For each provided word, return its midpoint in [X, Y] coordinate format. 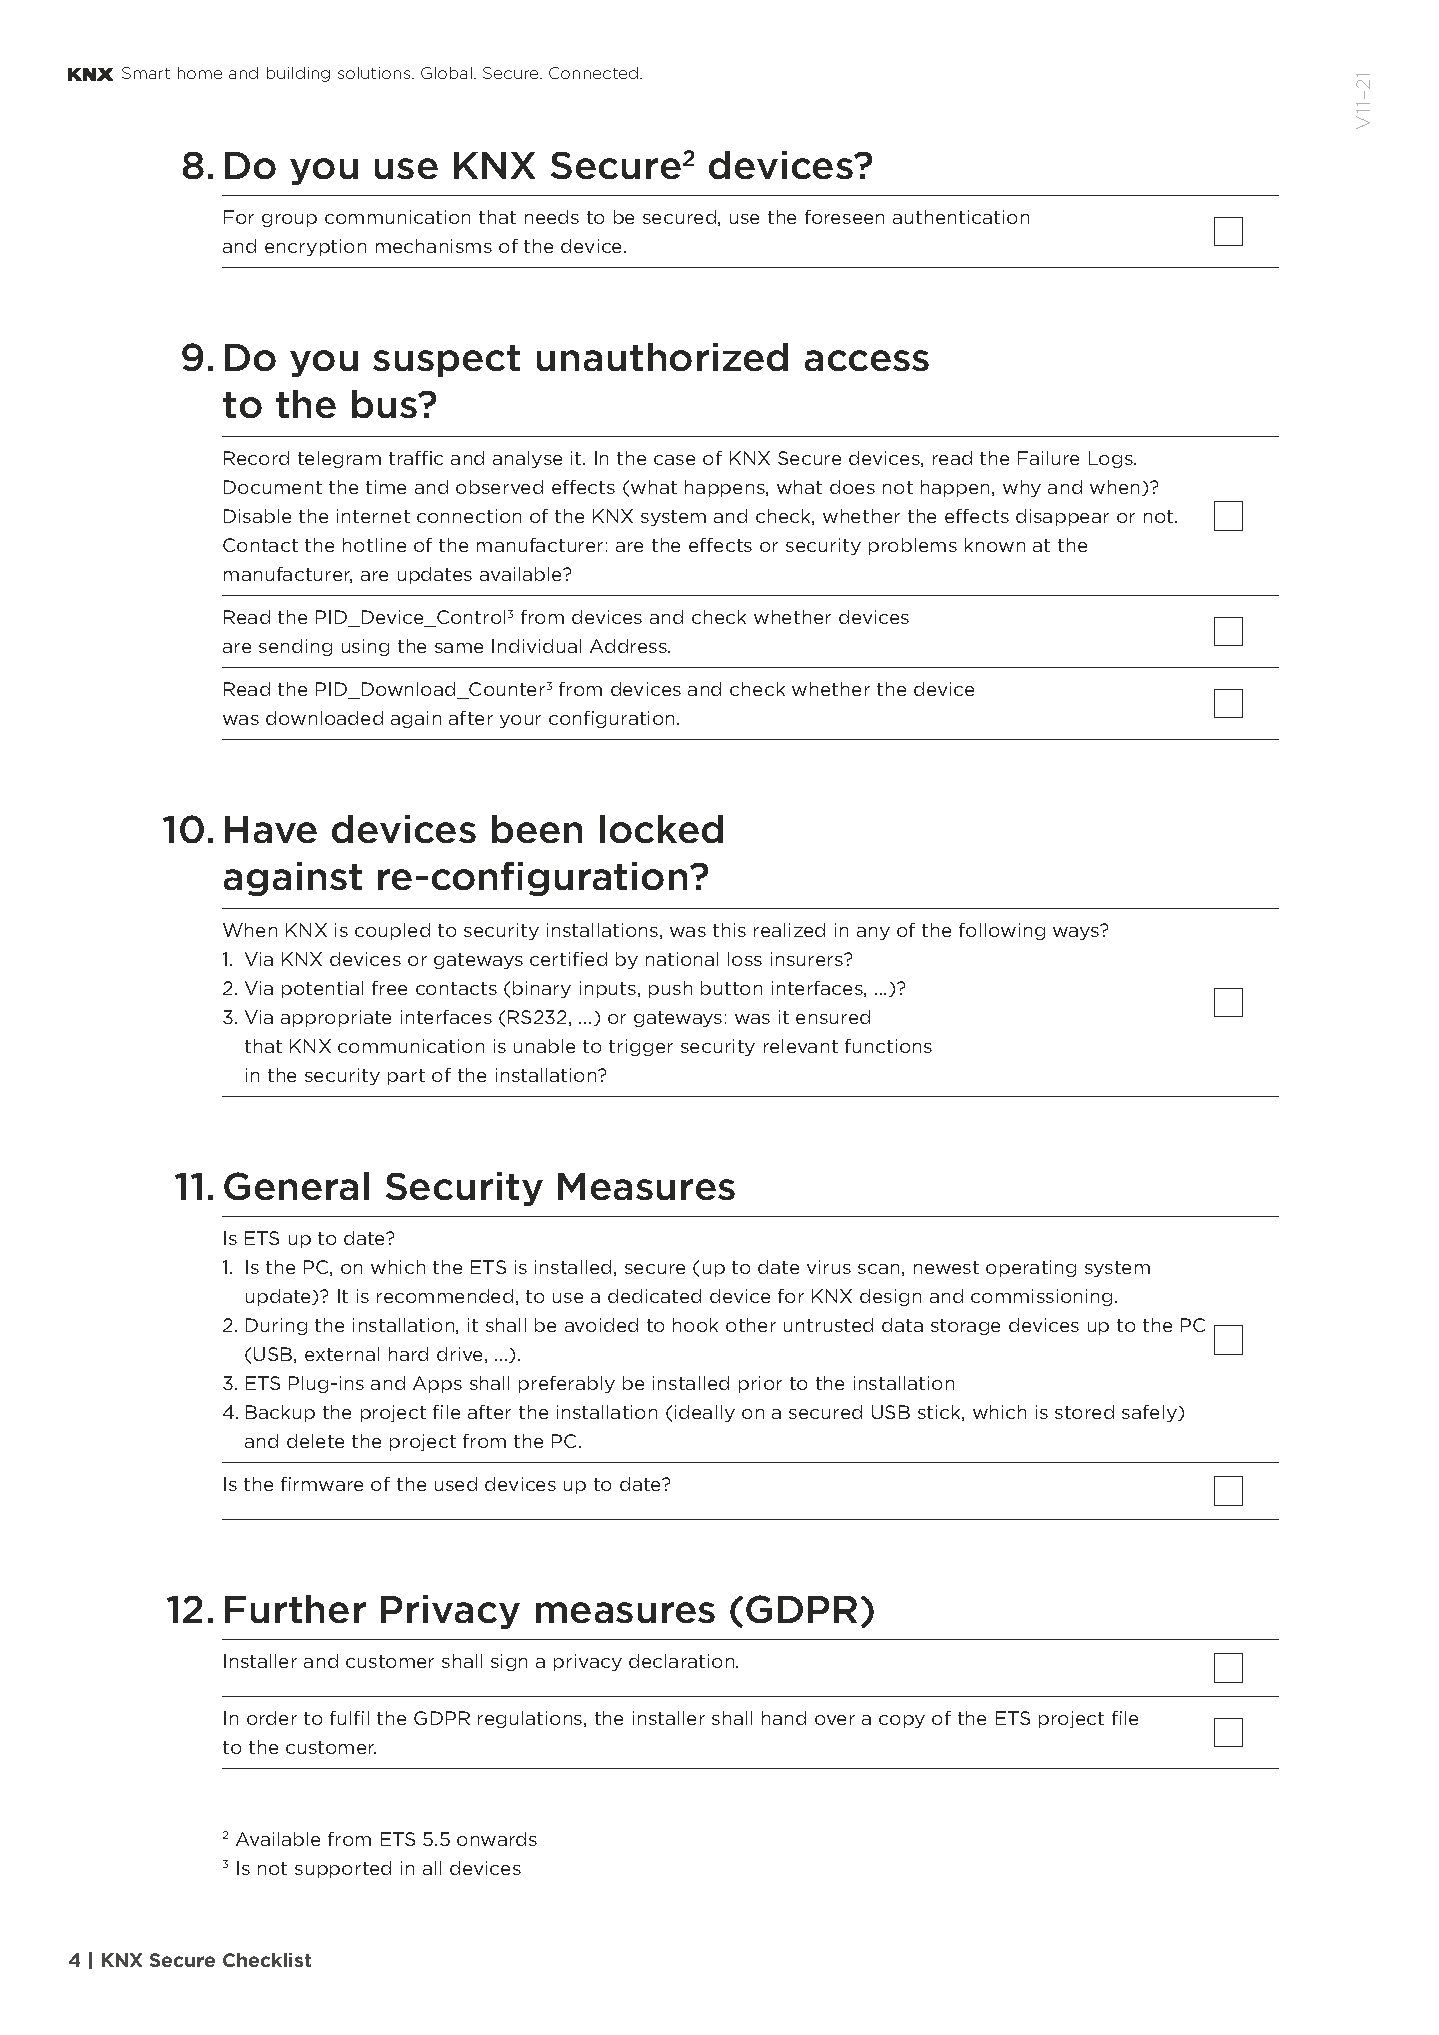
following [1002, 931]
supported [343, 1869]
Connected [595, 73]
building [298, 74]
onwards [497, 1839]
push [670, 989]
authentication [961, 217]
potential [322, 989]
